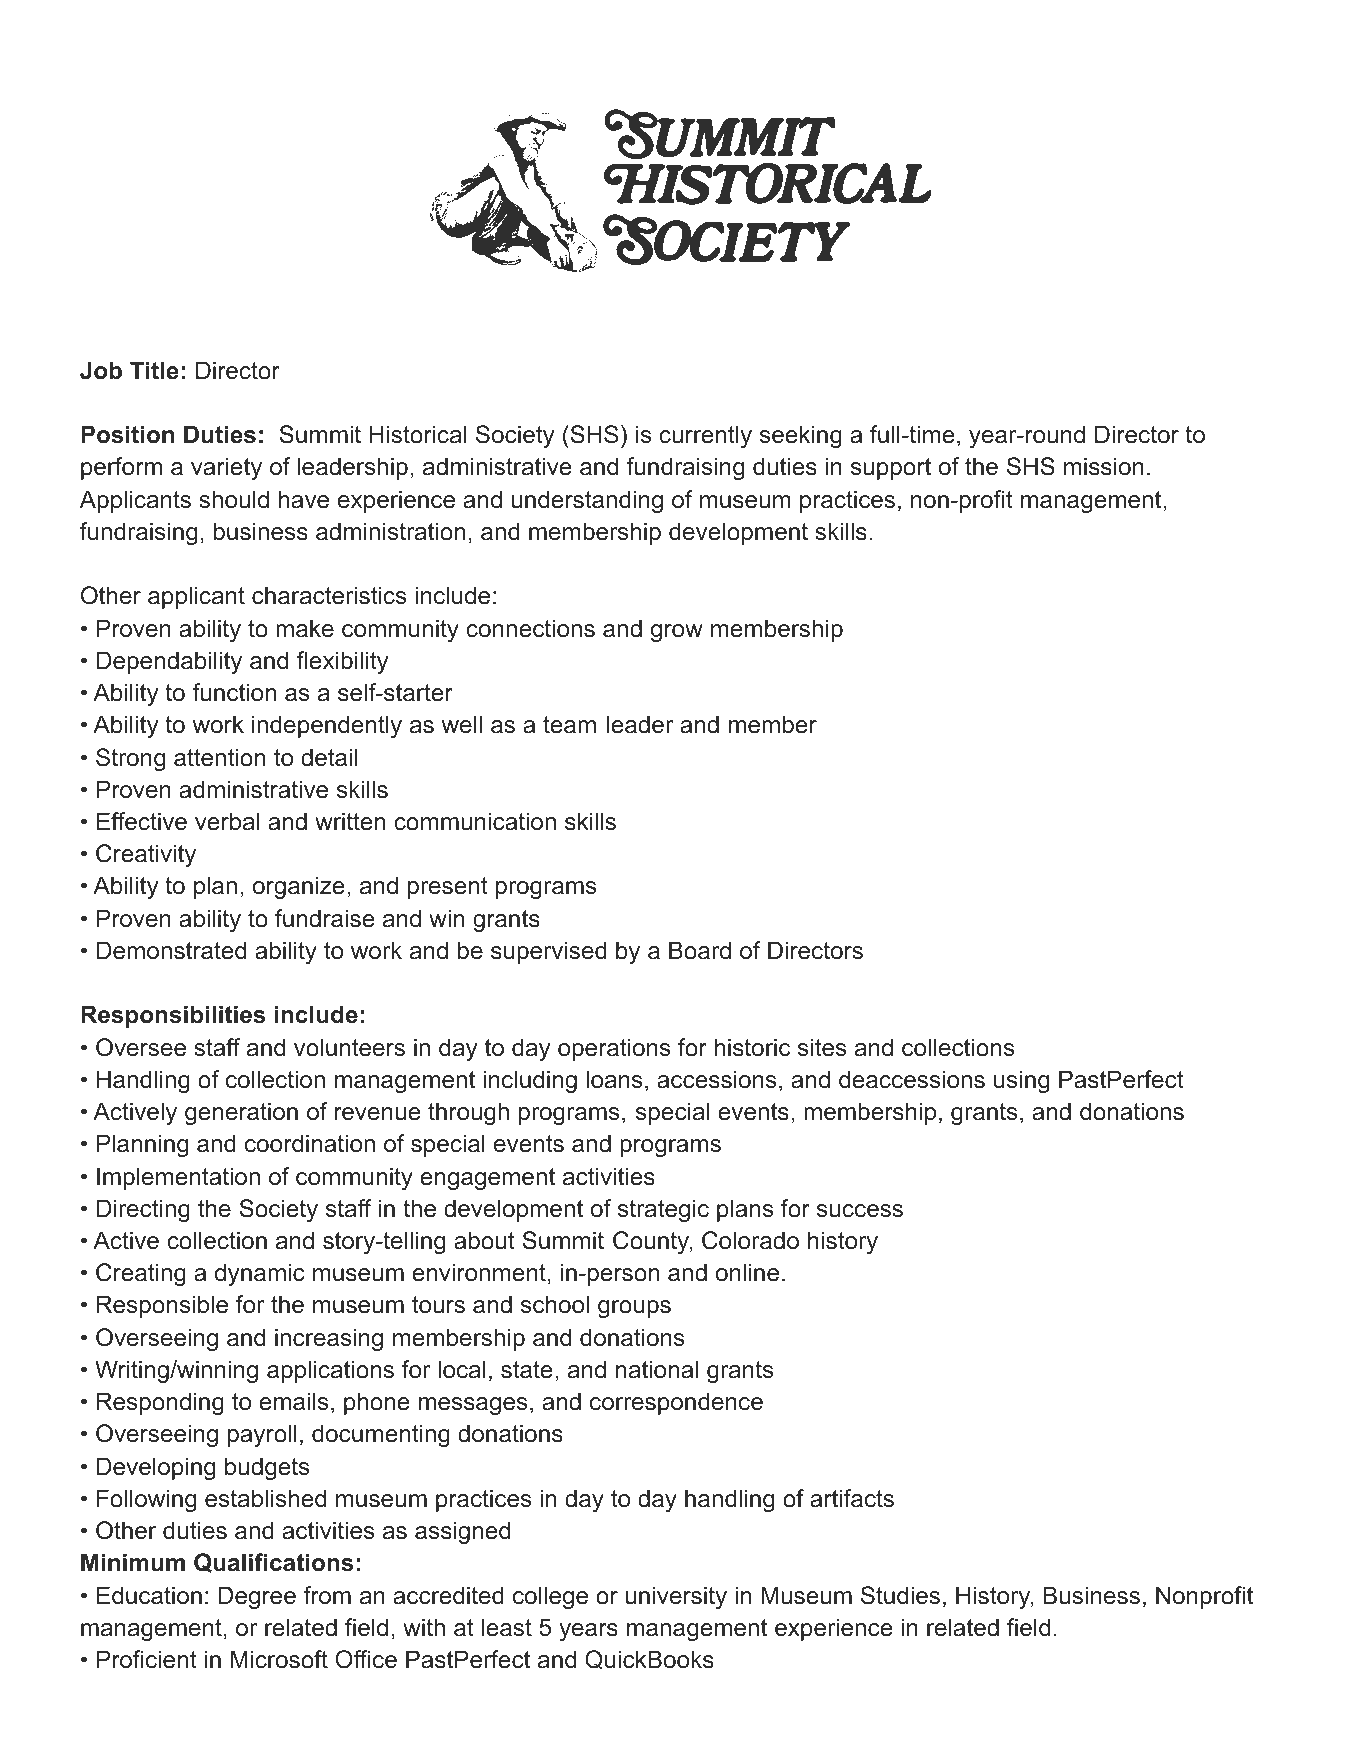 The width and height of the screenshot is (1356, 1755). What do you see at coordinates (550, 1597) in the screenshot?
I see `college` at bounding box center [550, 1597].
